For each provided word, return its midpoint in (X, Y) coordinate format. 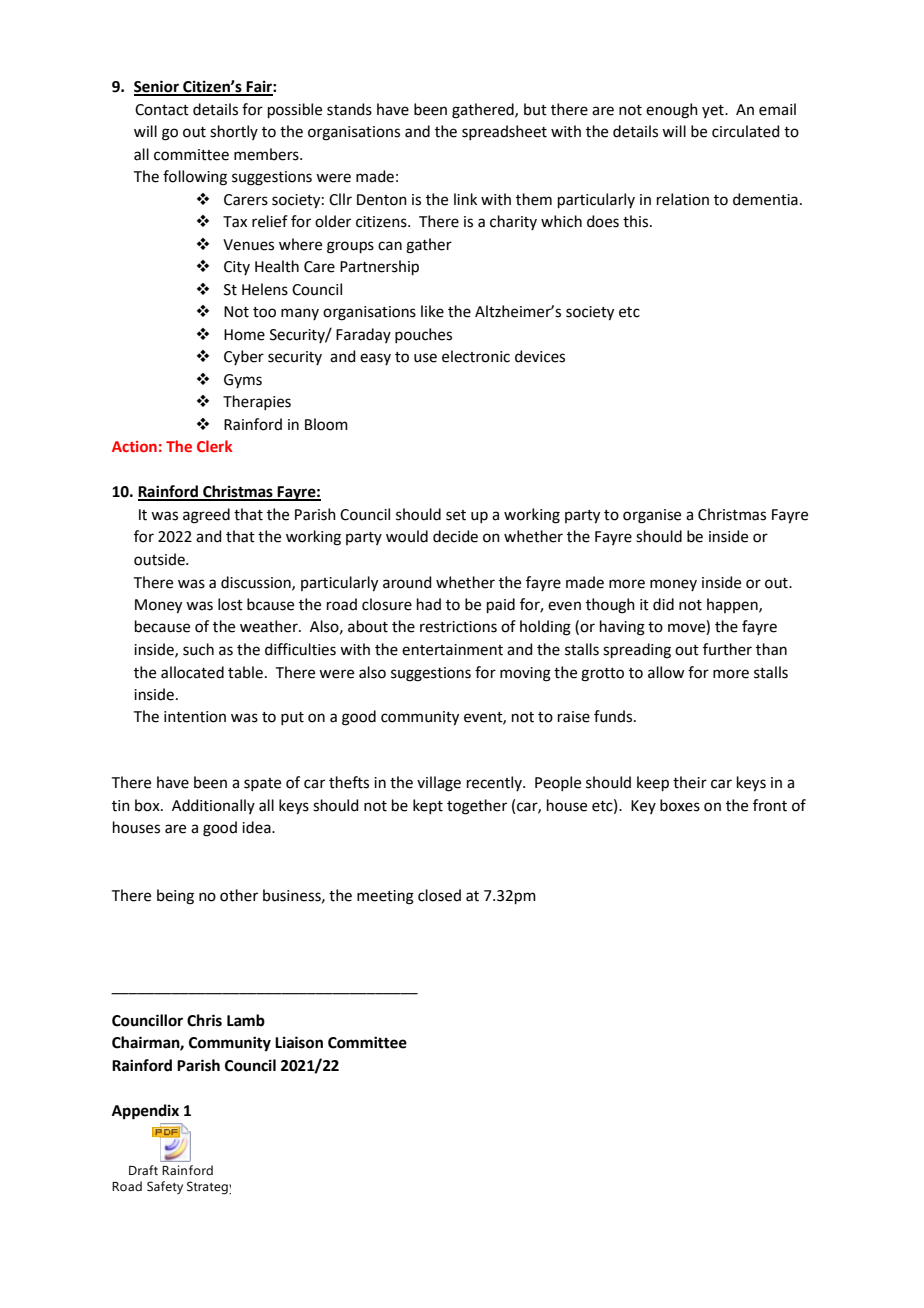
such (198, 649)
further (727, 649)
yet (714, 111)
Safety (165, 1187)
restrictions (458, 627)
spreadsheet (504, 132)
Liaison (299, 1042)
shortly (234, 132)
